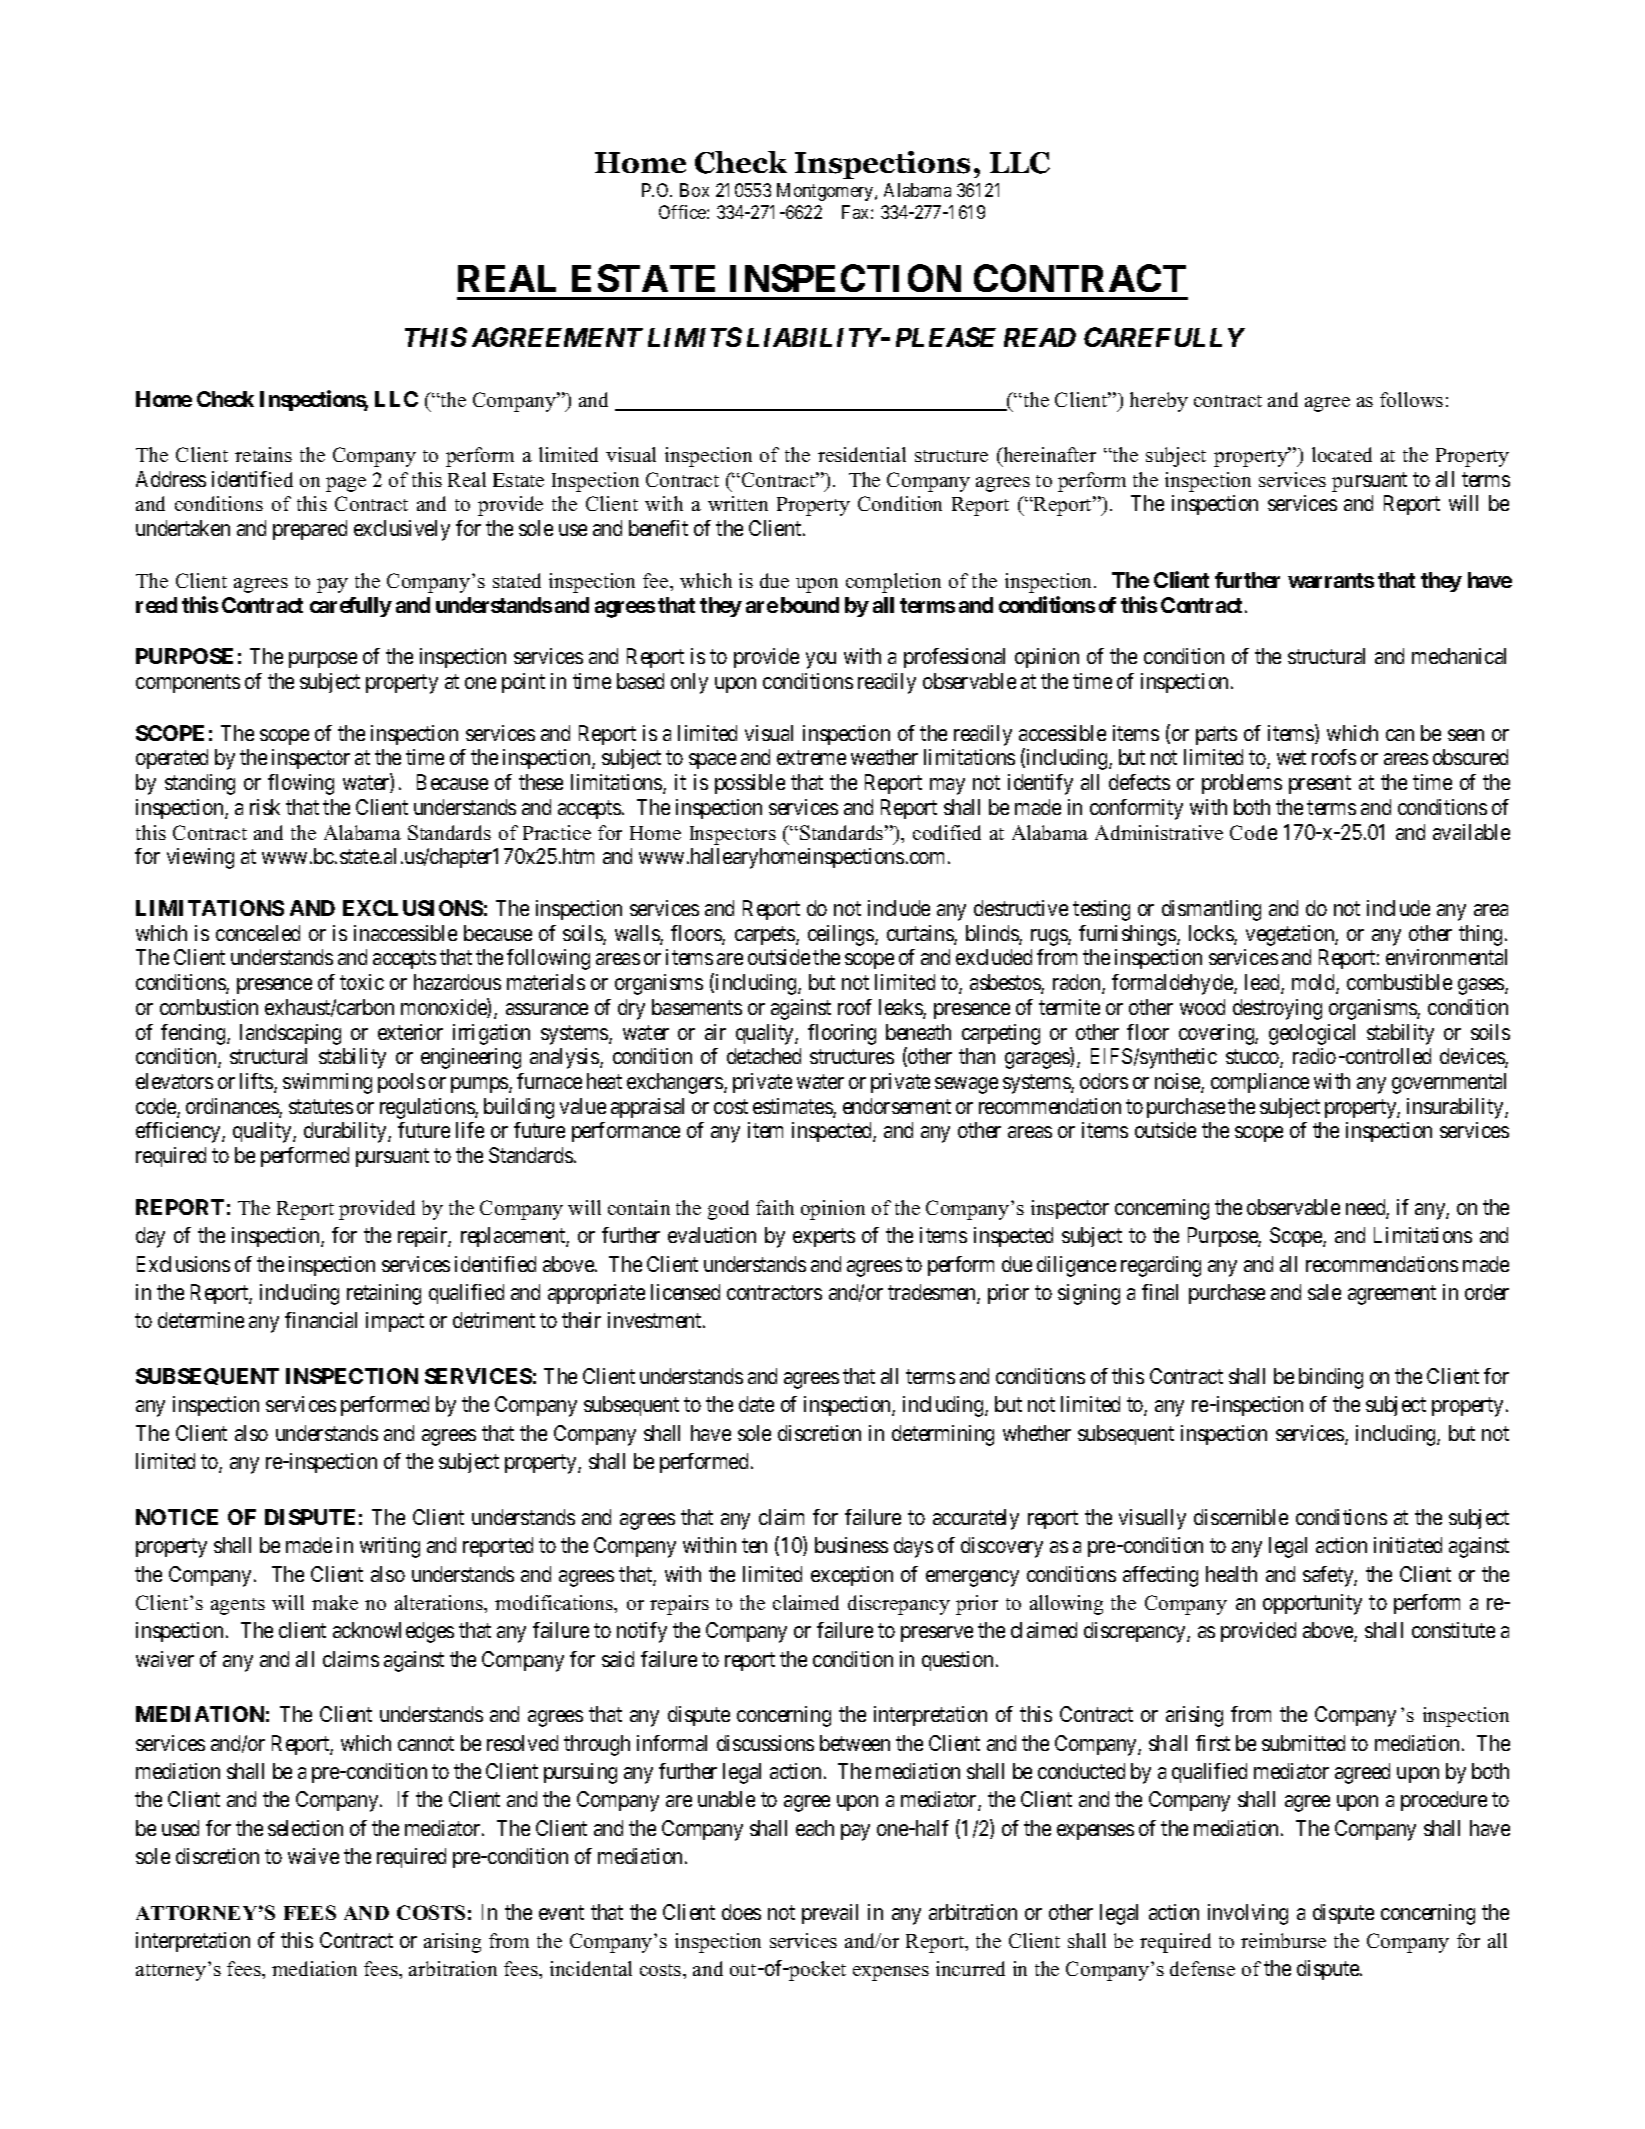  I want to click on retains, so click(263, 454).
